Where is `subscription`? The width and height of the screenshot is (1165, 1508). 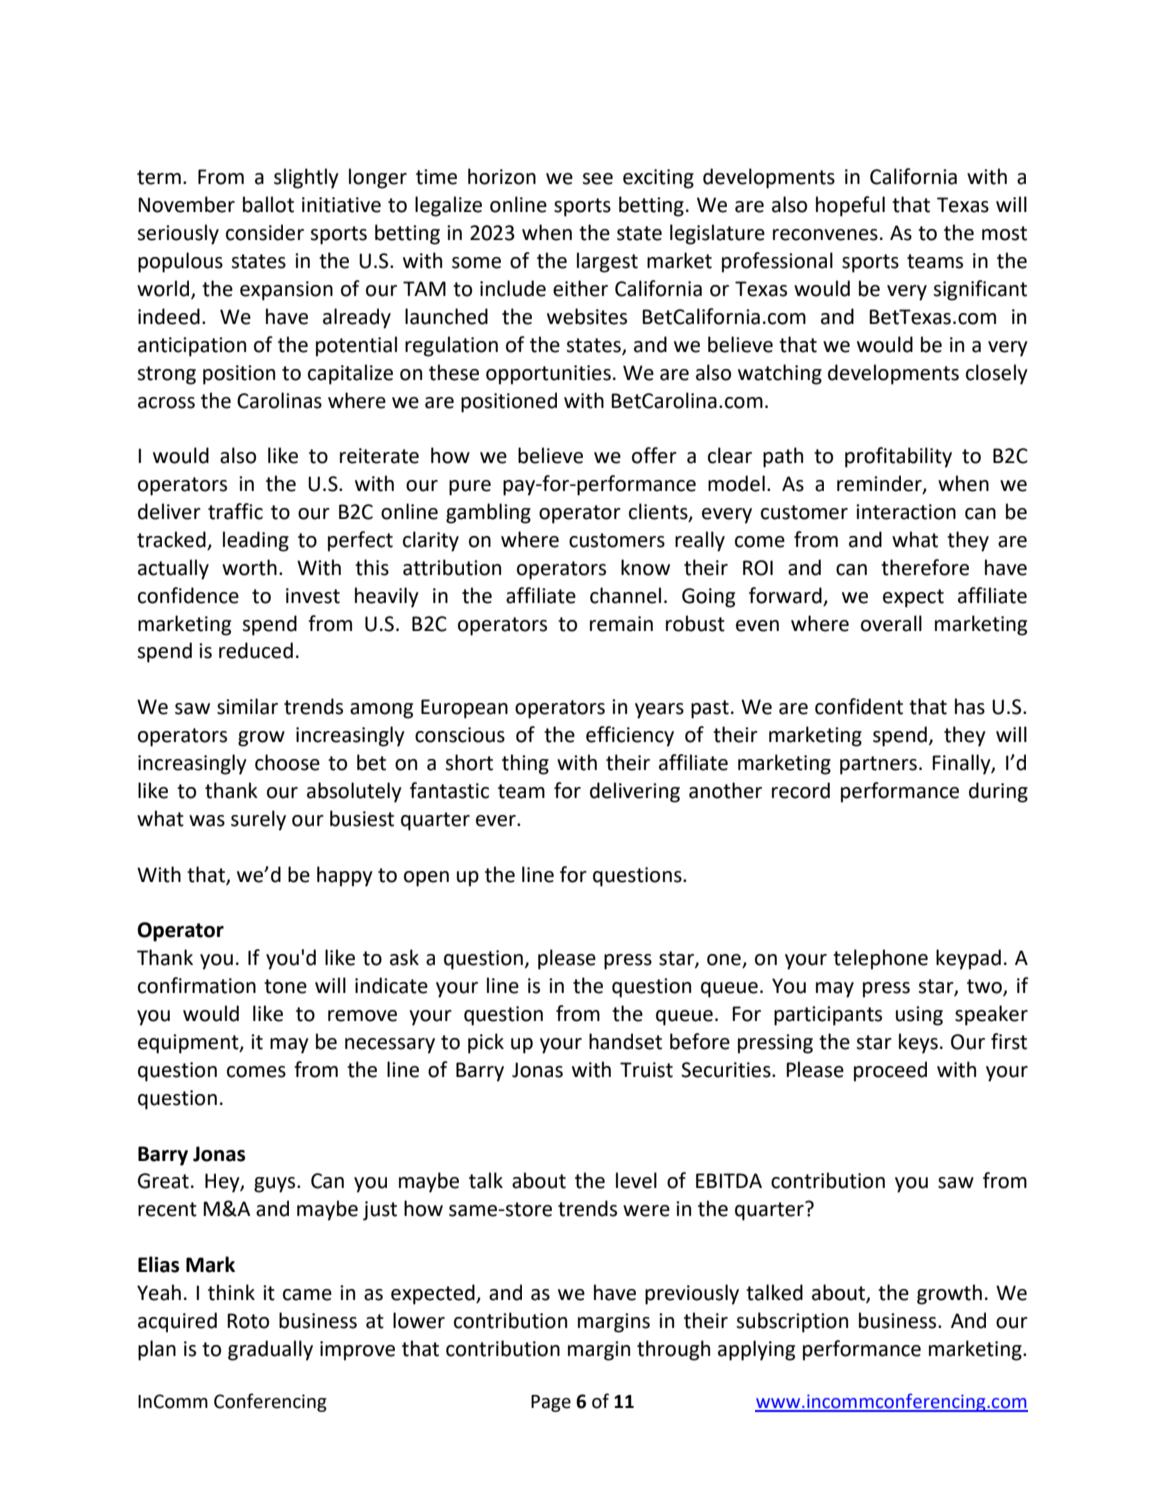
subscription is located at coordinates (792, 1322).
